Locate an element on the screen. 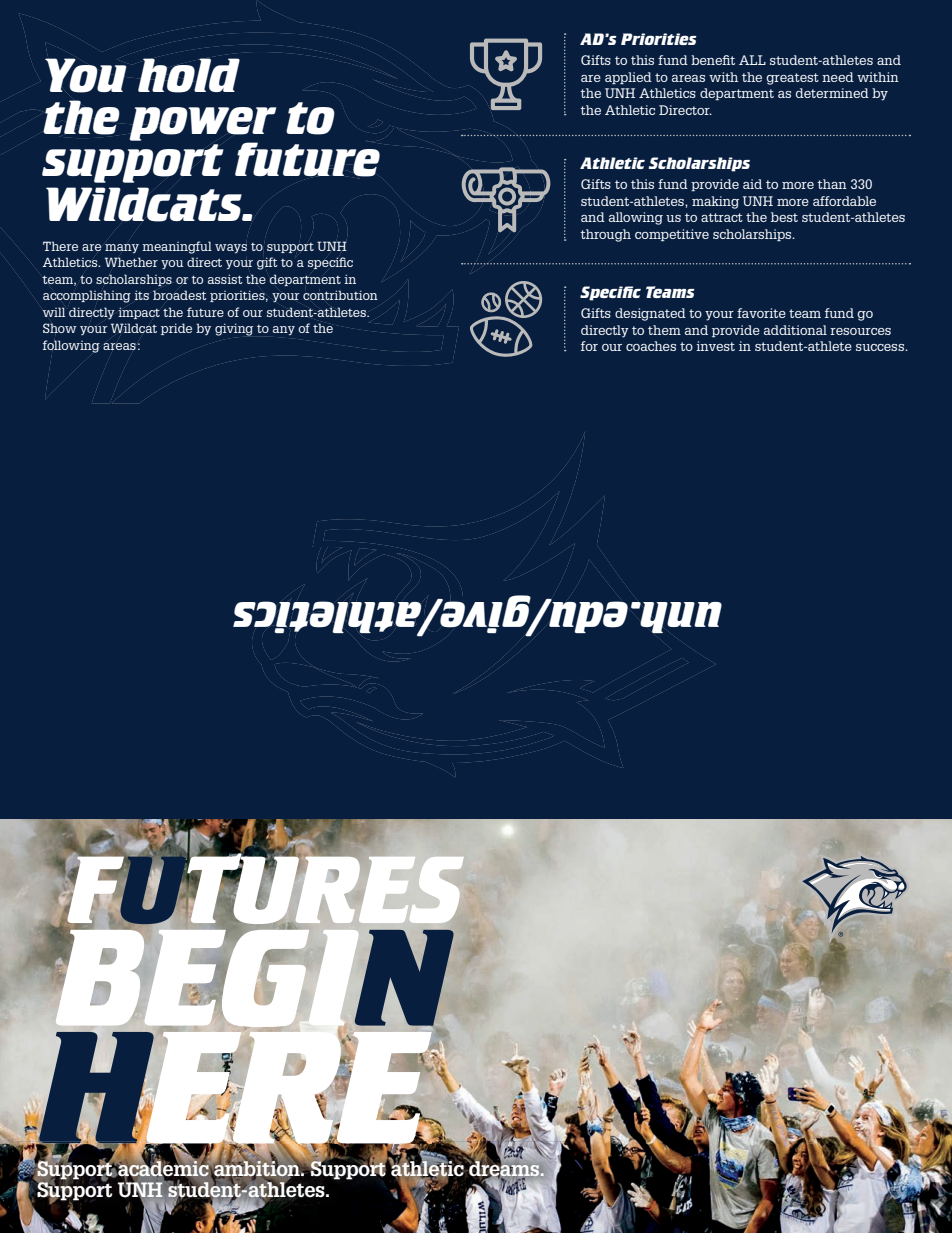 The image size is (952, 1233). coaches is located at coordinates (651, 346).
